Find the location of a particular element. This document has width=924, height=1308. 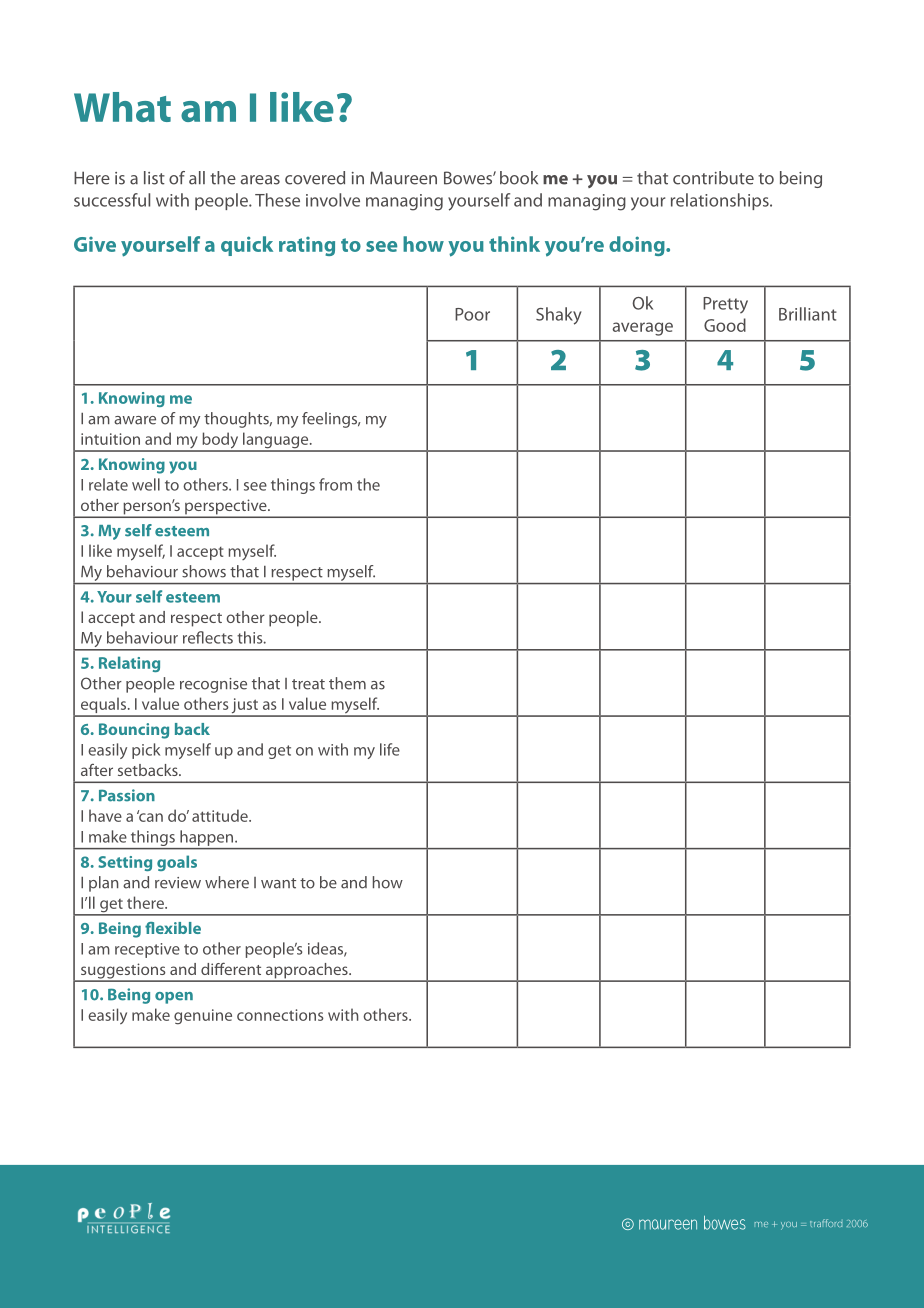

reflects is located at coordinates (208, 637).
